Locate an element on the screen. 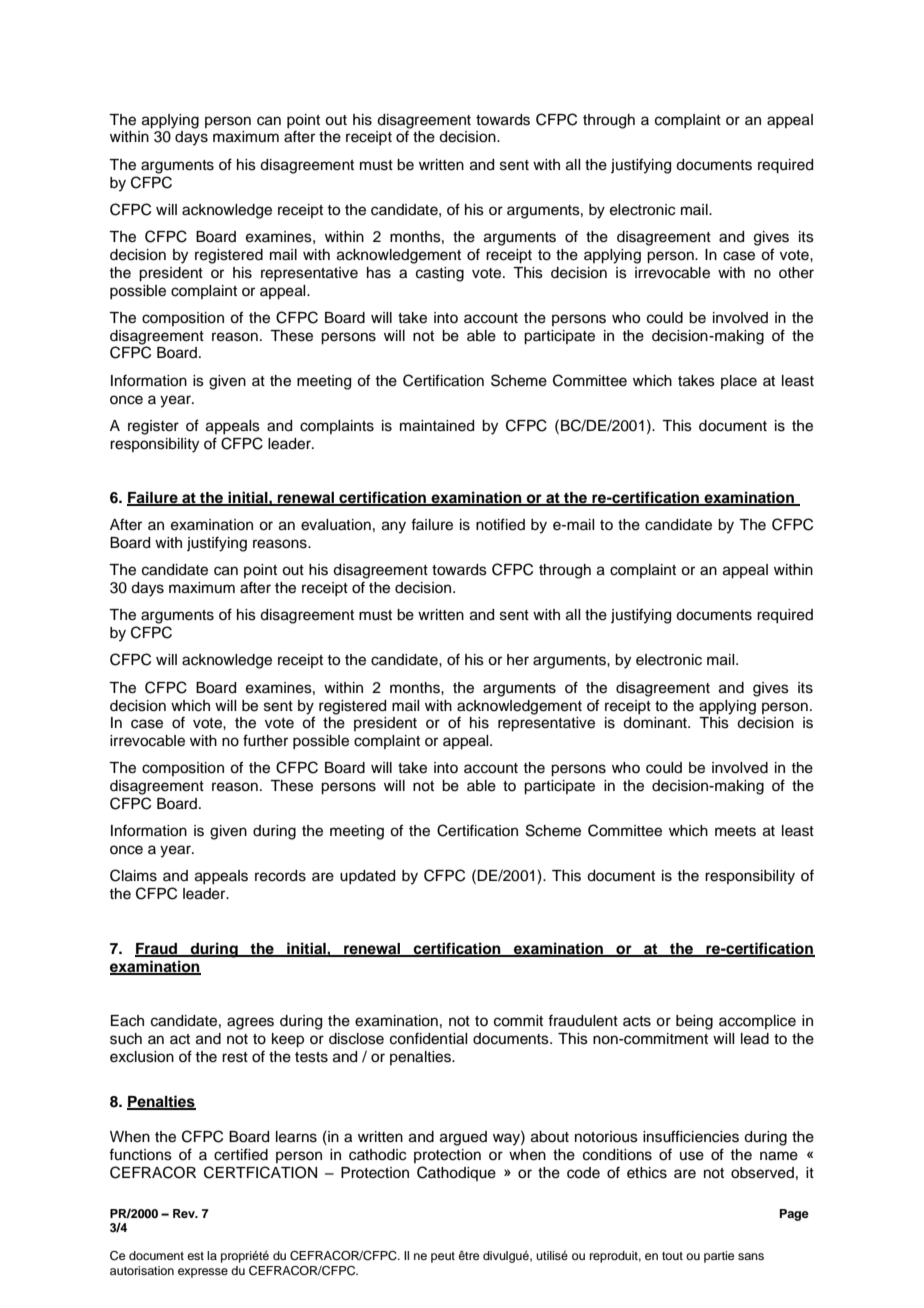 This screenshot has width=924, height=1308. peut is located at coordinates (443, 1257).
